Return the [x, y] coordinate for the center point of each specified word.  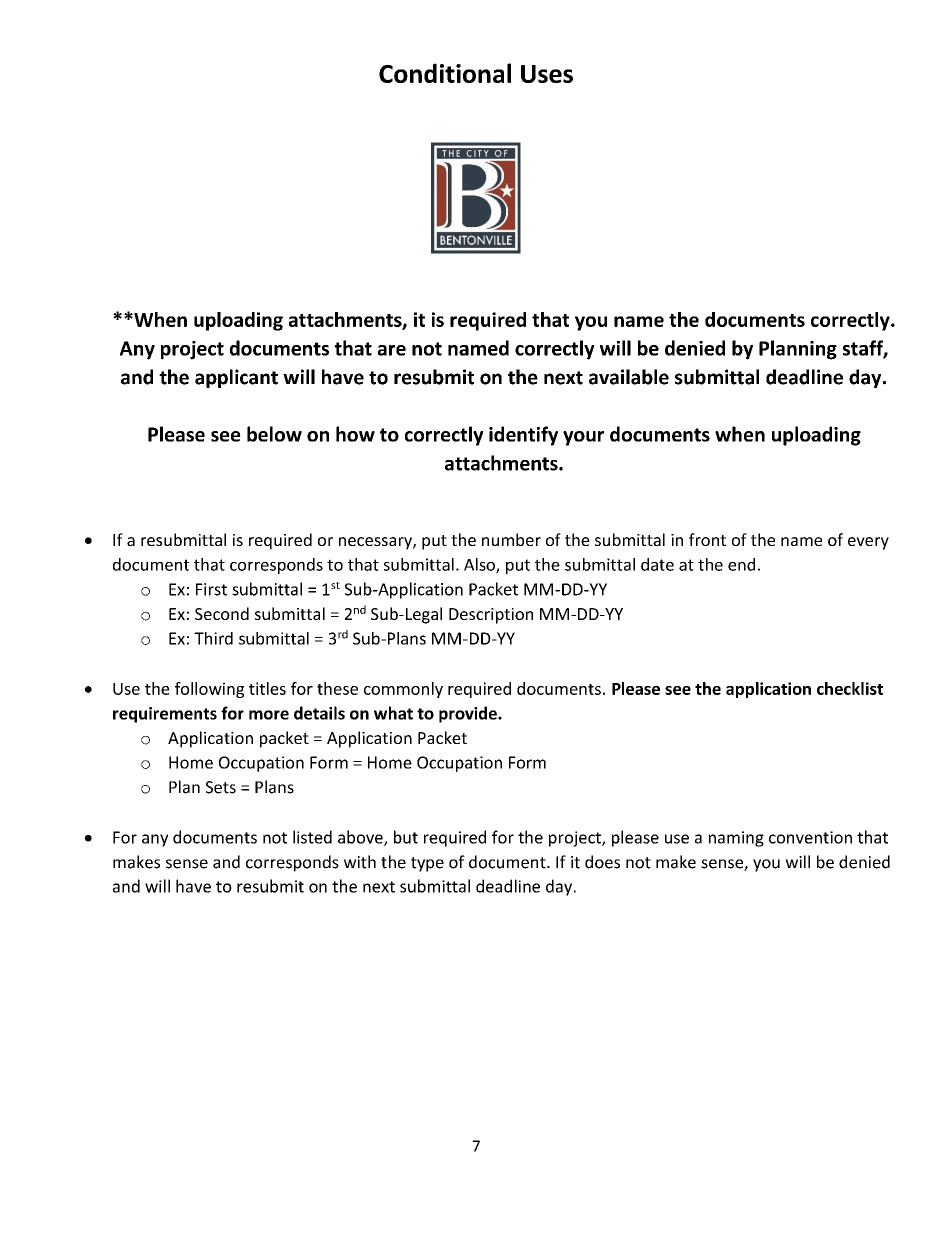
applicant [236, 378]
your [583, 438]
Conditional [445, 73]
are [392, 350]
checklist [850, 688]
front [707, 539]
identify [523, 436]
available [629, 377]
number [511, 539]
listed [312, 837]
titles [267, 688]
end [741, 564]
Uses [547, 74]
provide [469, 714]
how [355, 434]
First [211, 589]
